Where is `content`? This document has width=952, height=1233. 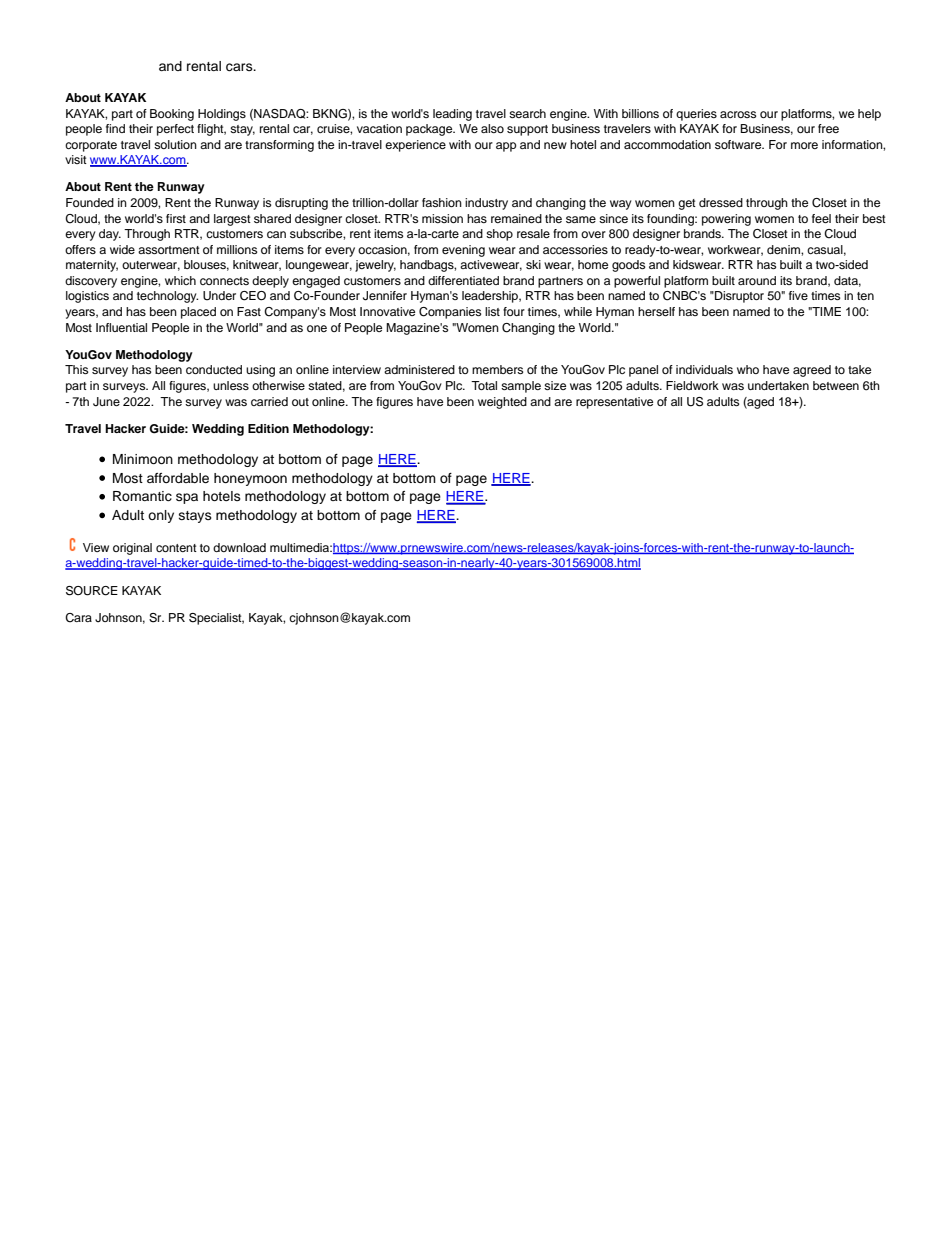
content is located at coordinates (176, 548).
